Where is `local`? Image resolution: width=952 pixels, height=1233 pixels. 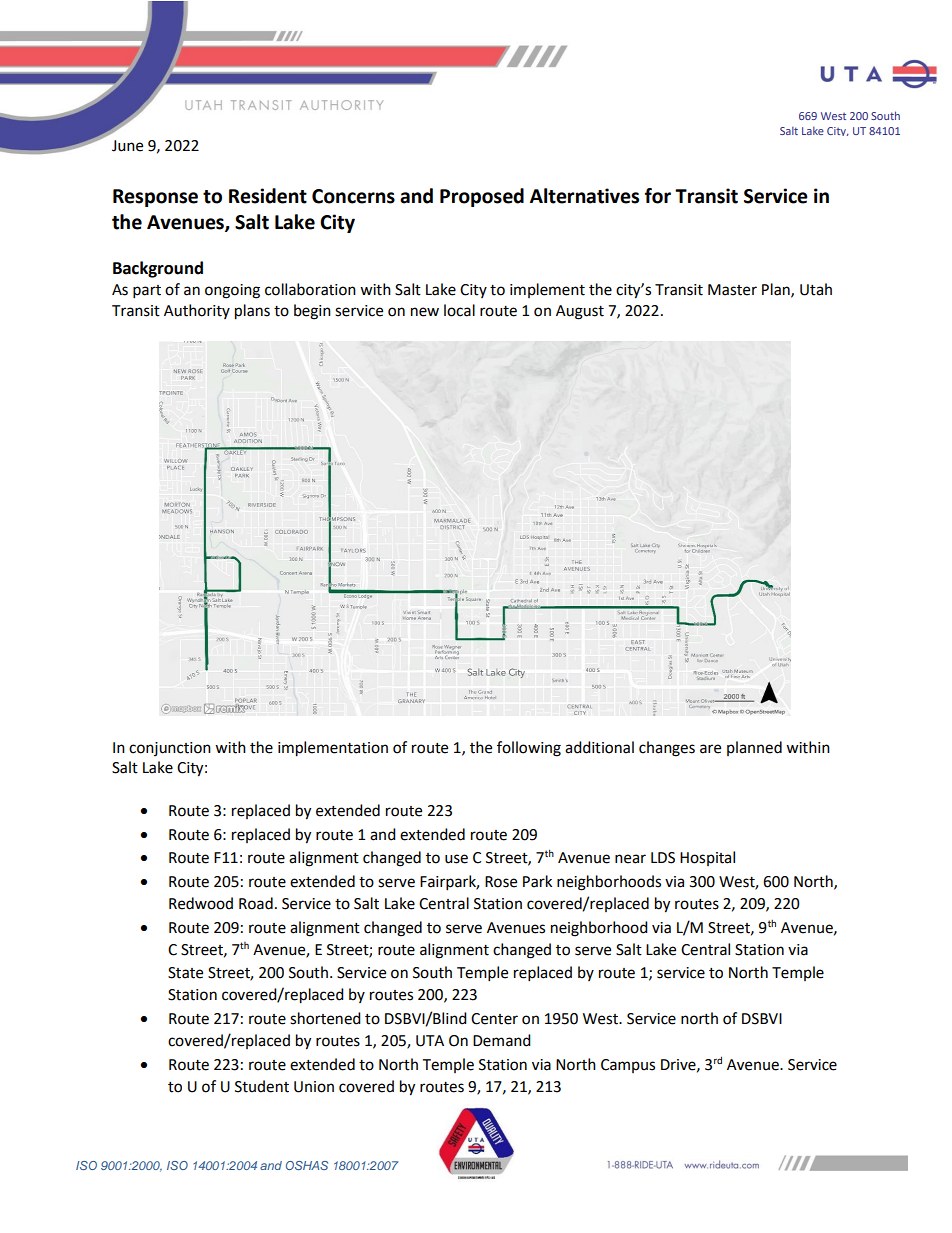 local is located at coordinates (459, 310).
